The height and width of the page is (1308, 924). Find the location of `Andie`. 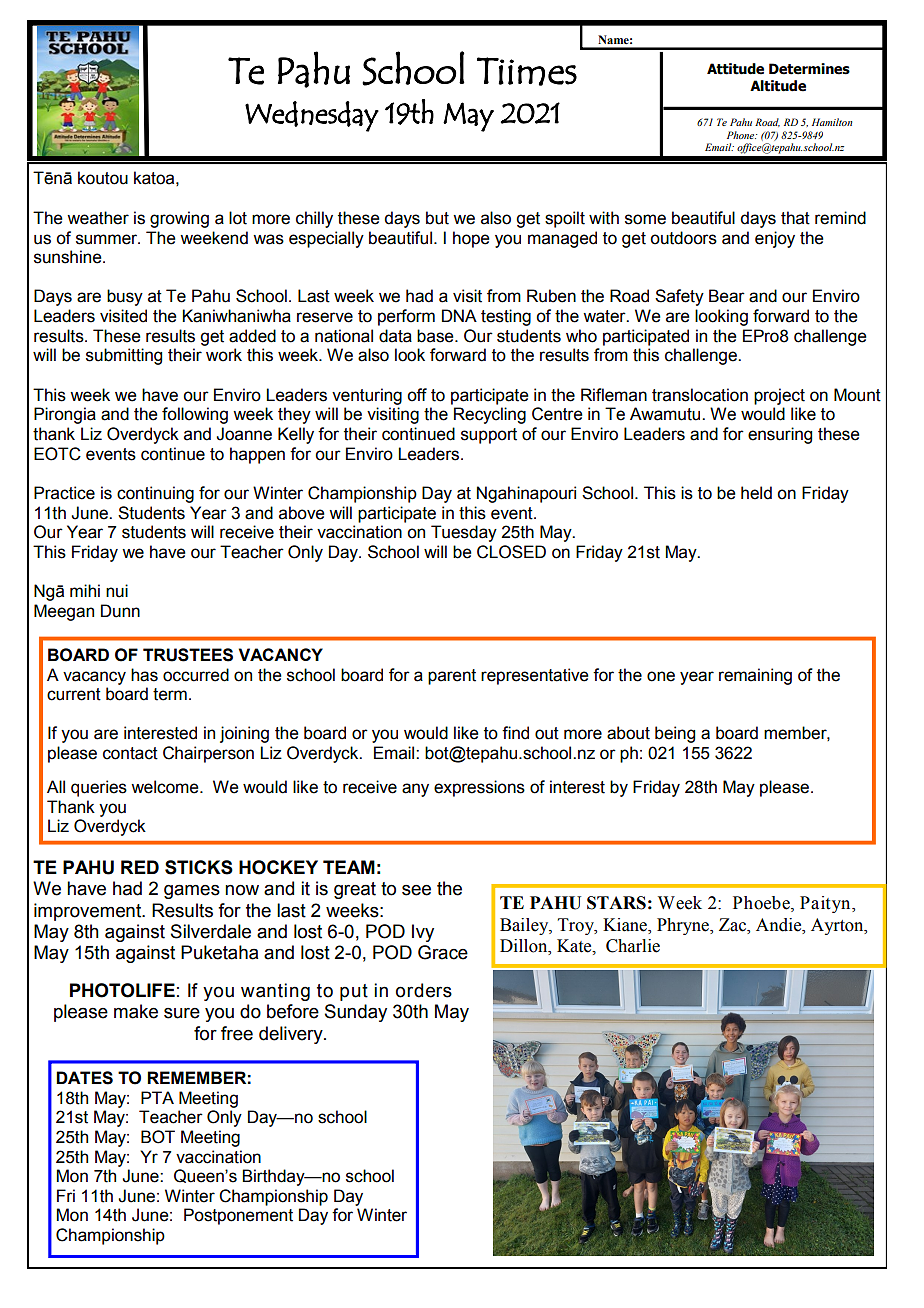

Andie is located at coordinates (780, 925).
